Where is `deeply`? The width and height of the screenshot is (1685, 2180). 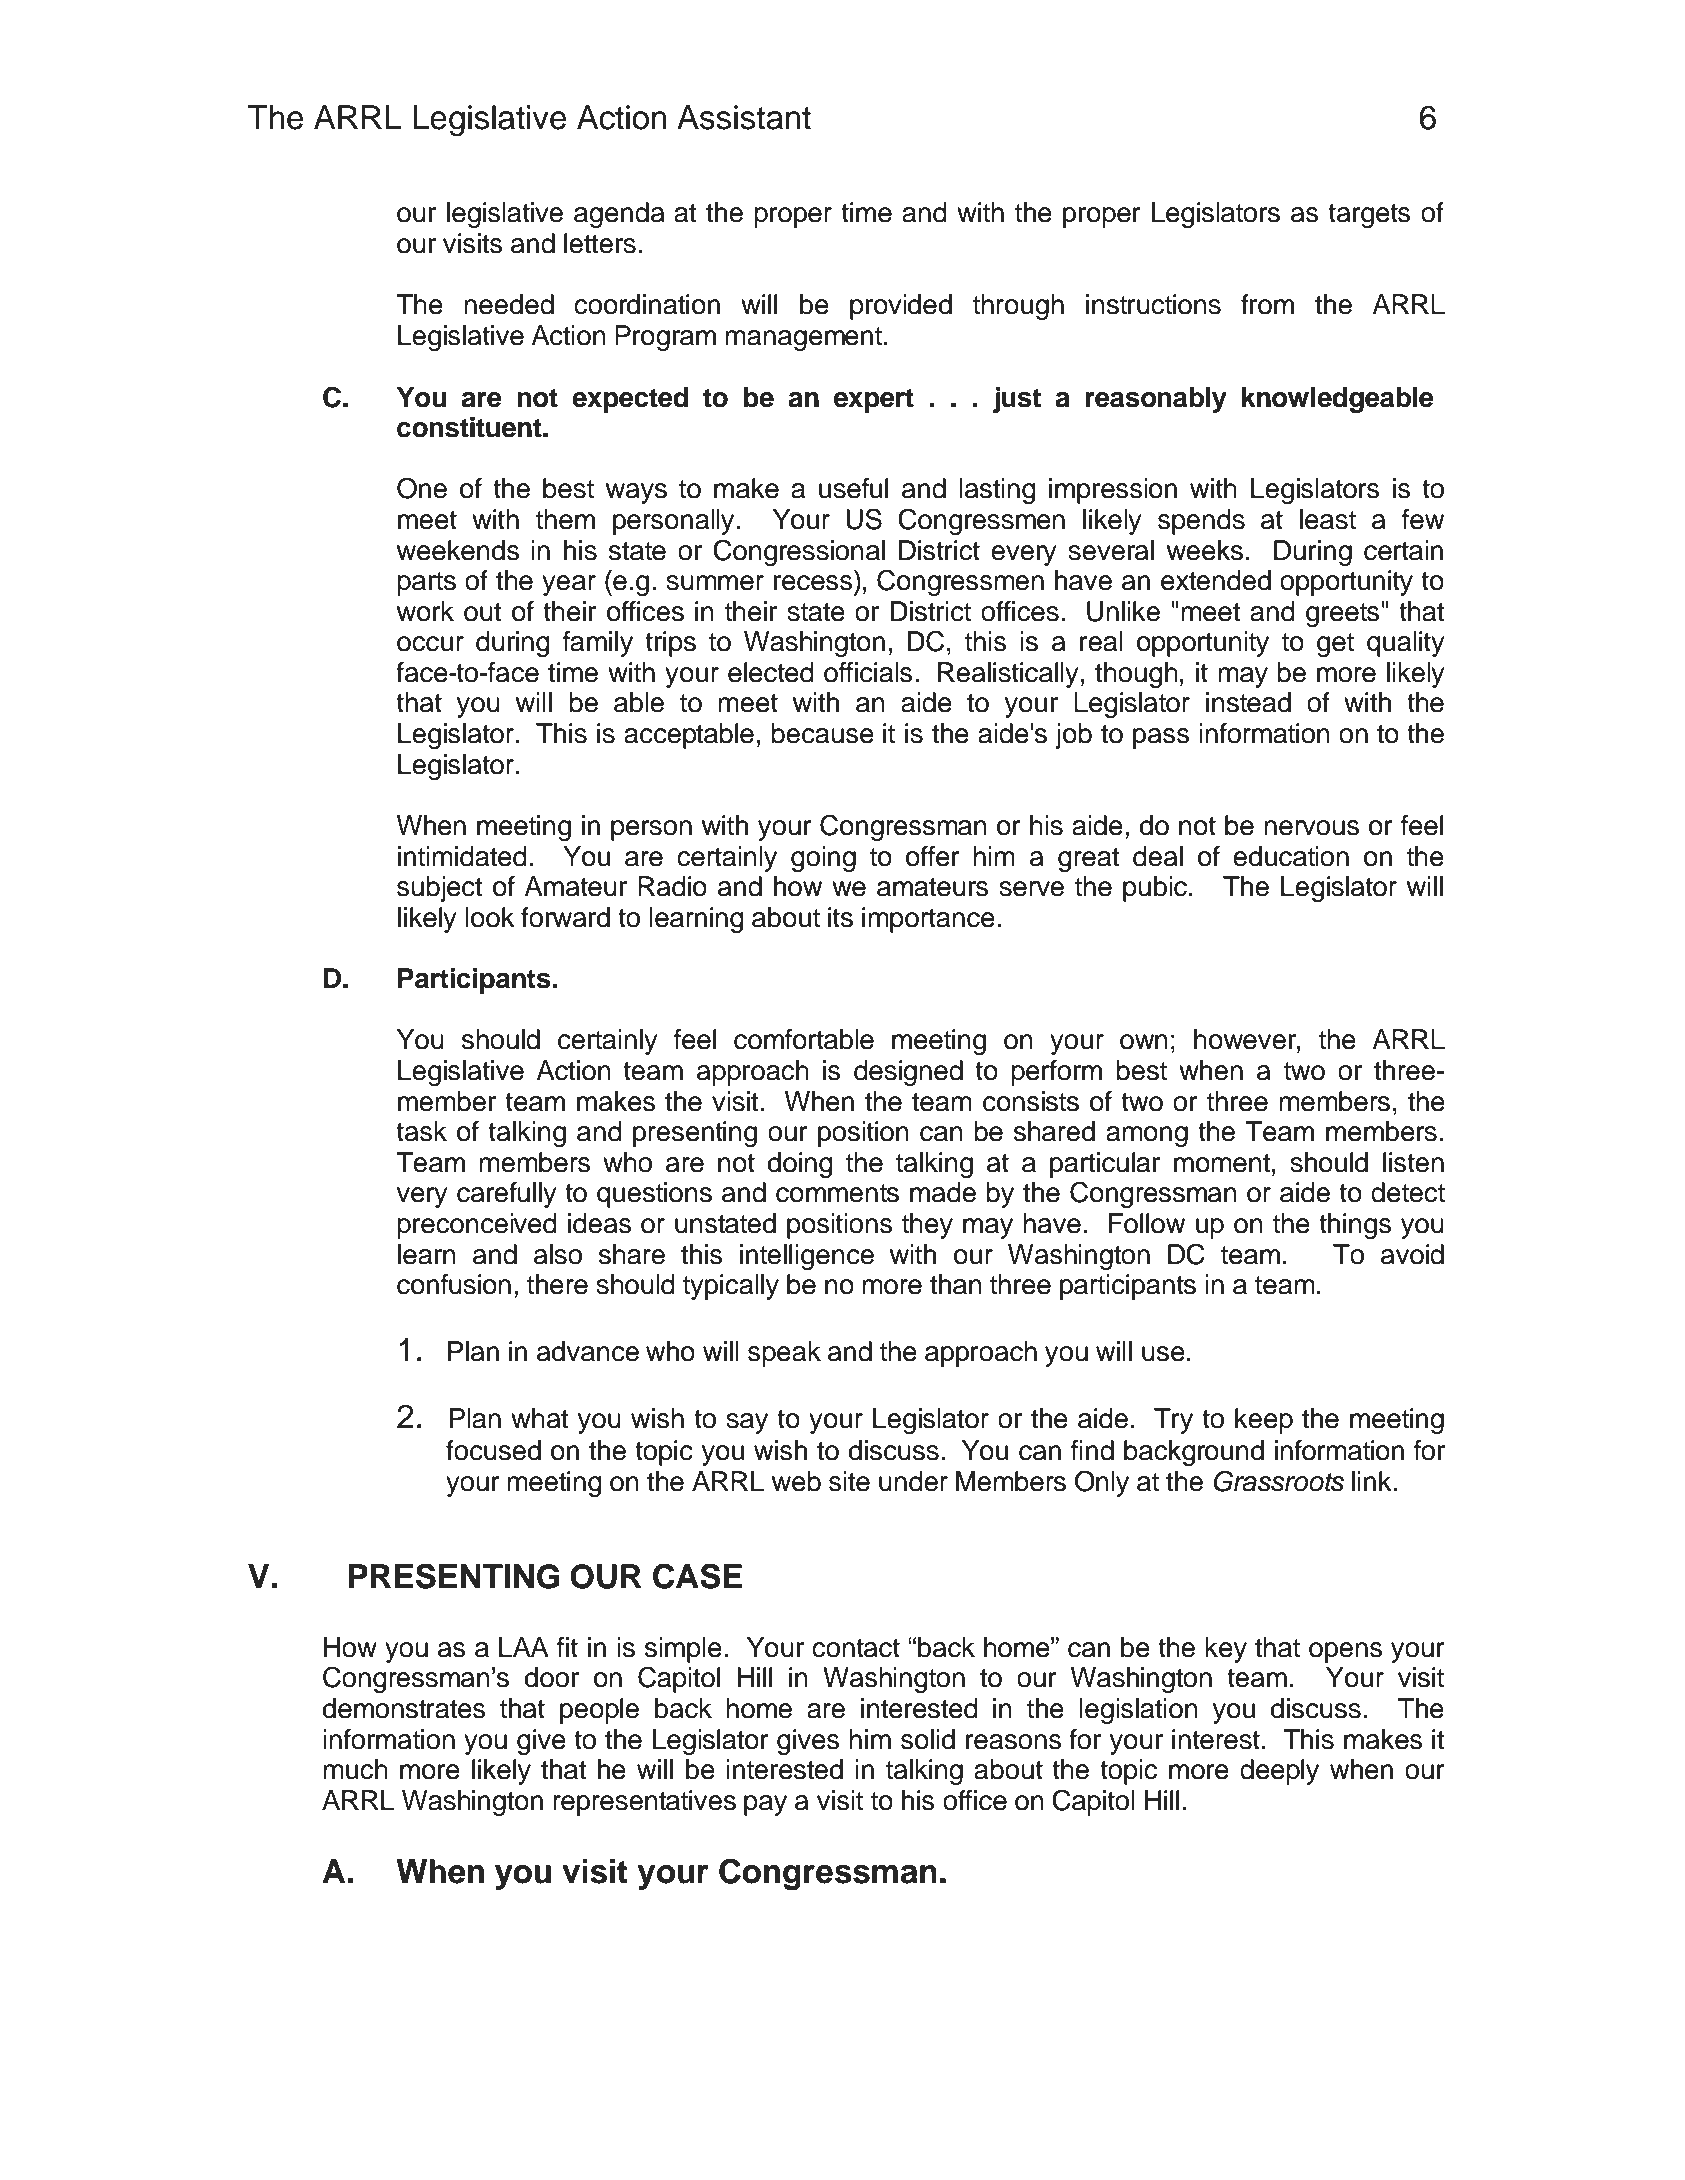
deeply is located at coordinates (1279, 1772).
